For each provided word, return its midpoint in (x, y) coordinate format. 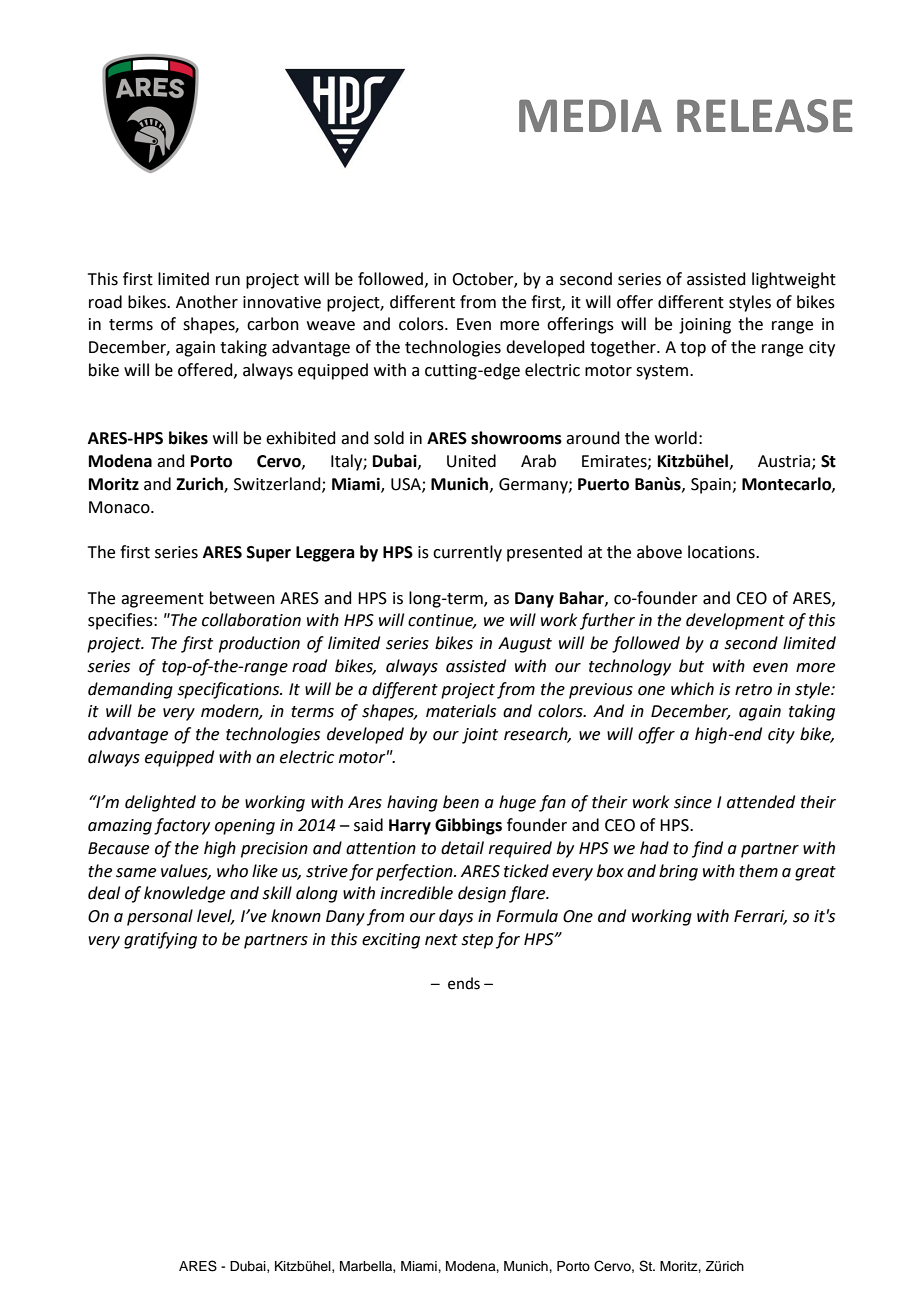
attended (761, 802)
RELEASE (765, 116)
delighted (160, 803)
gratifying (160, 940)
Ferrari (760, 917)
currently (467, 553)
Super (269, 554)
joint (480, 736)
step (477, 941)
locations (722, 552)
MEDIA (590, 115)
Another (207, 302)
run (228, 281)
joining (705, 326)
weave (331, 326)
